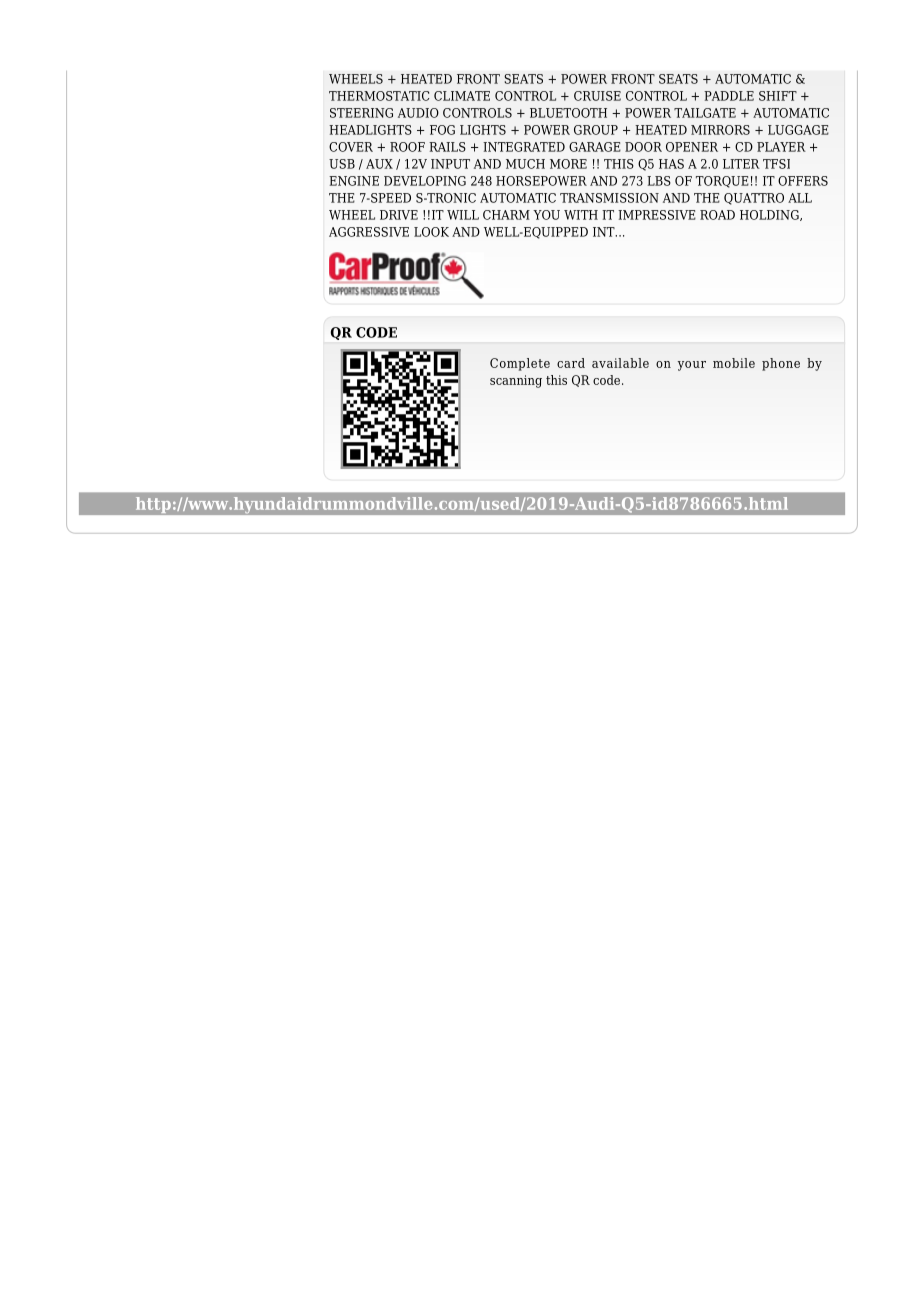 This screenshot has width=924, height=1308. I want to click on WITH, so click(581, 215).
